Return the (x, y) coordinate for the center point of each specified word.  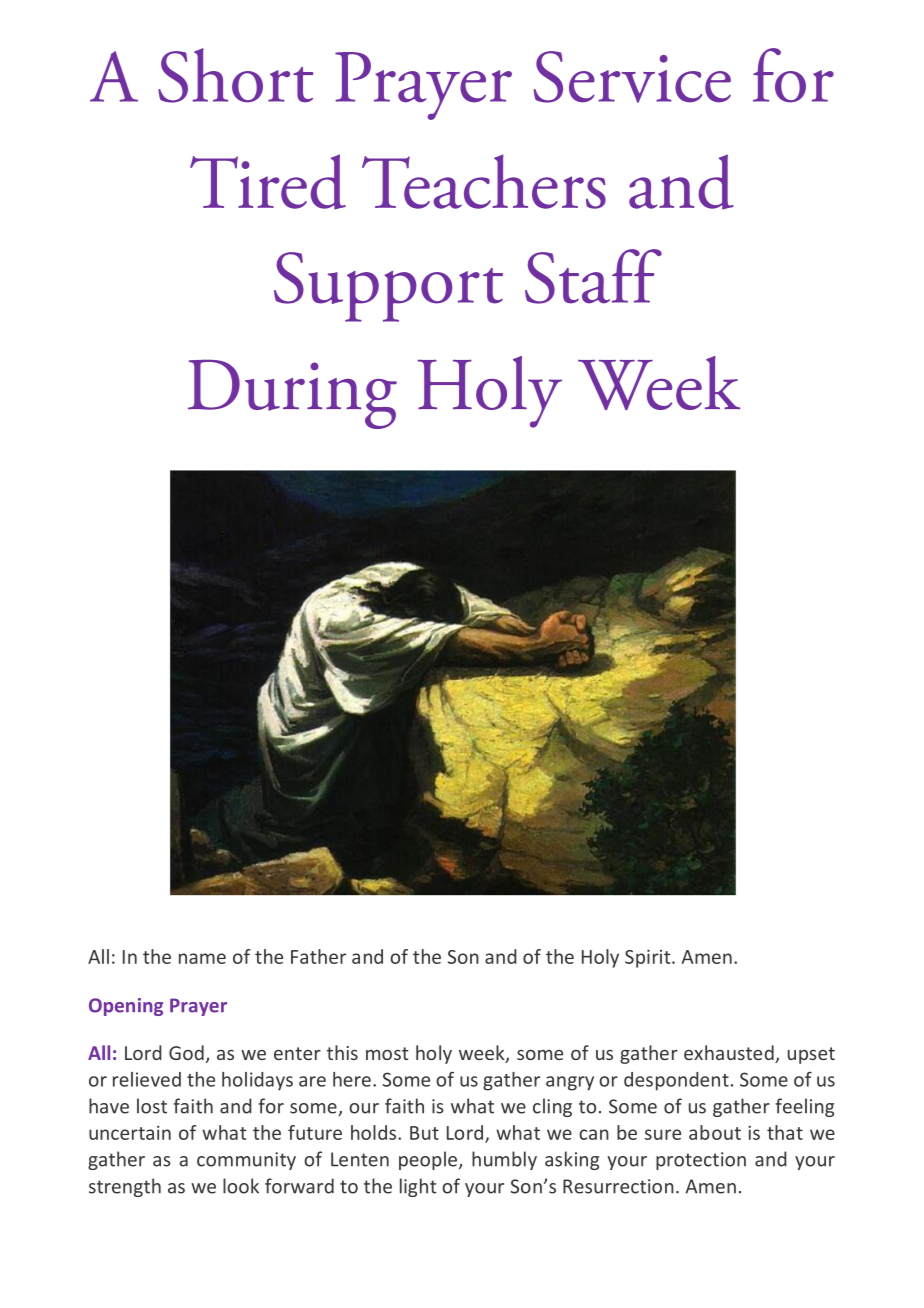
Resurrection (618, 1186)
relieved (147, 1079)
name (202, 958)
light (418, 1187)
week (483, 1054)
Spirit (649, 959)
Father (318, 956)
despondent (676, 1081)
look (241, 1186)
